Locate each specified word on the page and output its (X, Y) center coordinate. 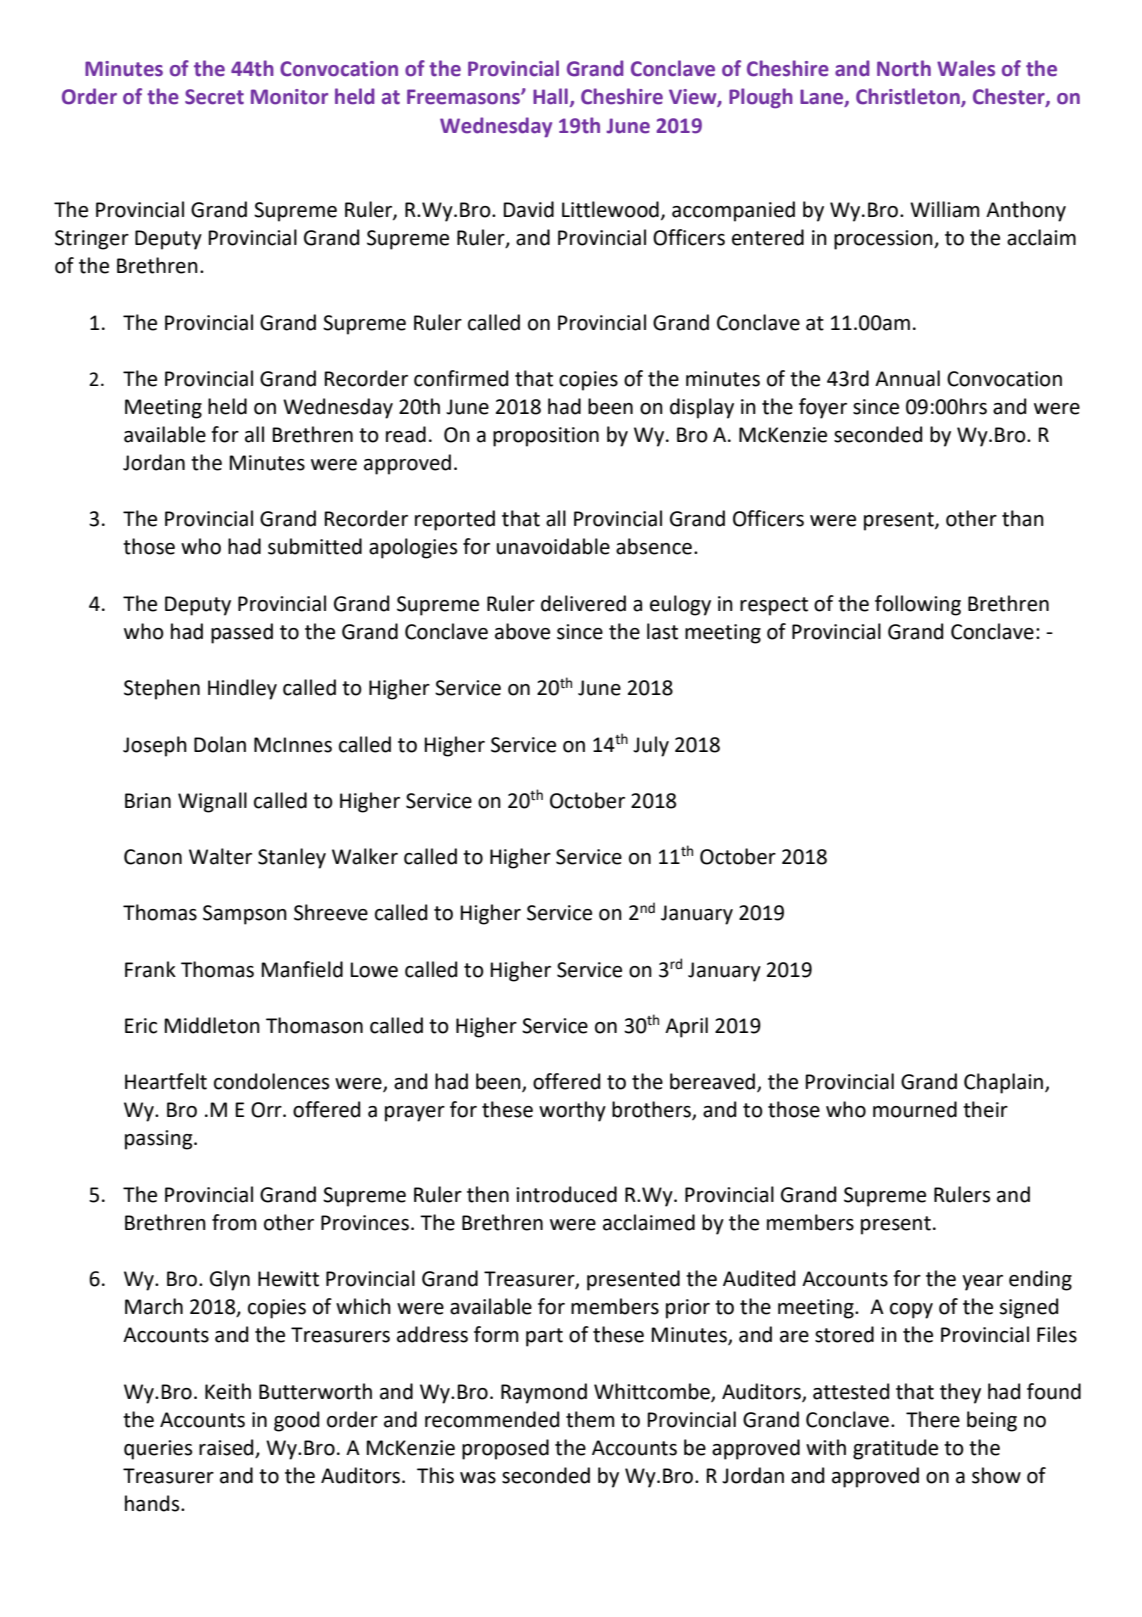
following (918, 605)
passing (160, 1140)
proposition (546, 437)
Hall (550, 96)
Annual (907, 378)
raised (226, 1447)
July (651, 746)
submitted (315, 546)
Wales (966, 68)
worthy (572, 1111)
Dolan (220, 744)
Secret (214, 97)
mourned (915, 1109)
